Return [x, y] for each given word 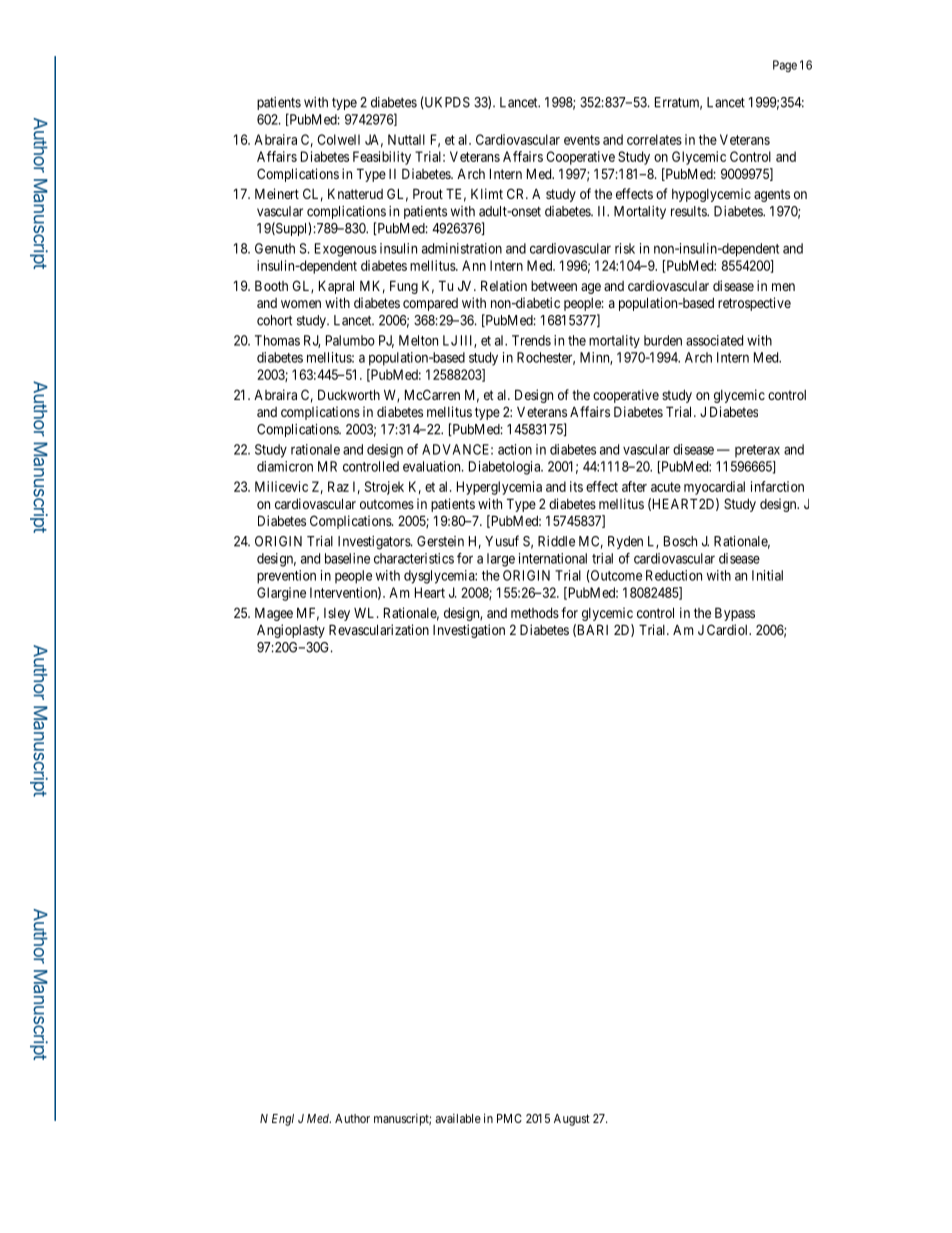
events [582, 140]
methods [535, 613]
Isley [337, 614]
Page [785, 66]
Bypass [735, 614]
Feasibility [382, 158]
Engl [283, 1120]
